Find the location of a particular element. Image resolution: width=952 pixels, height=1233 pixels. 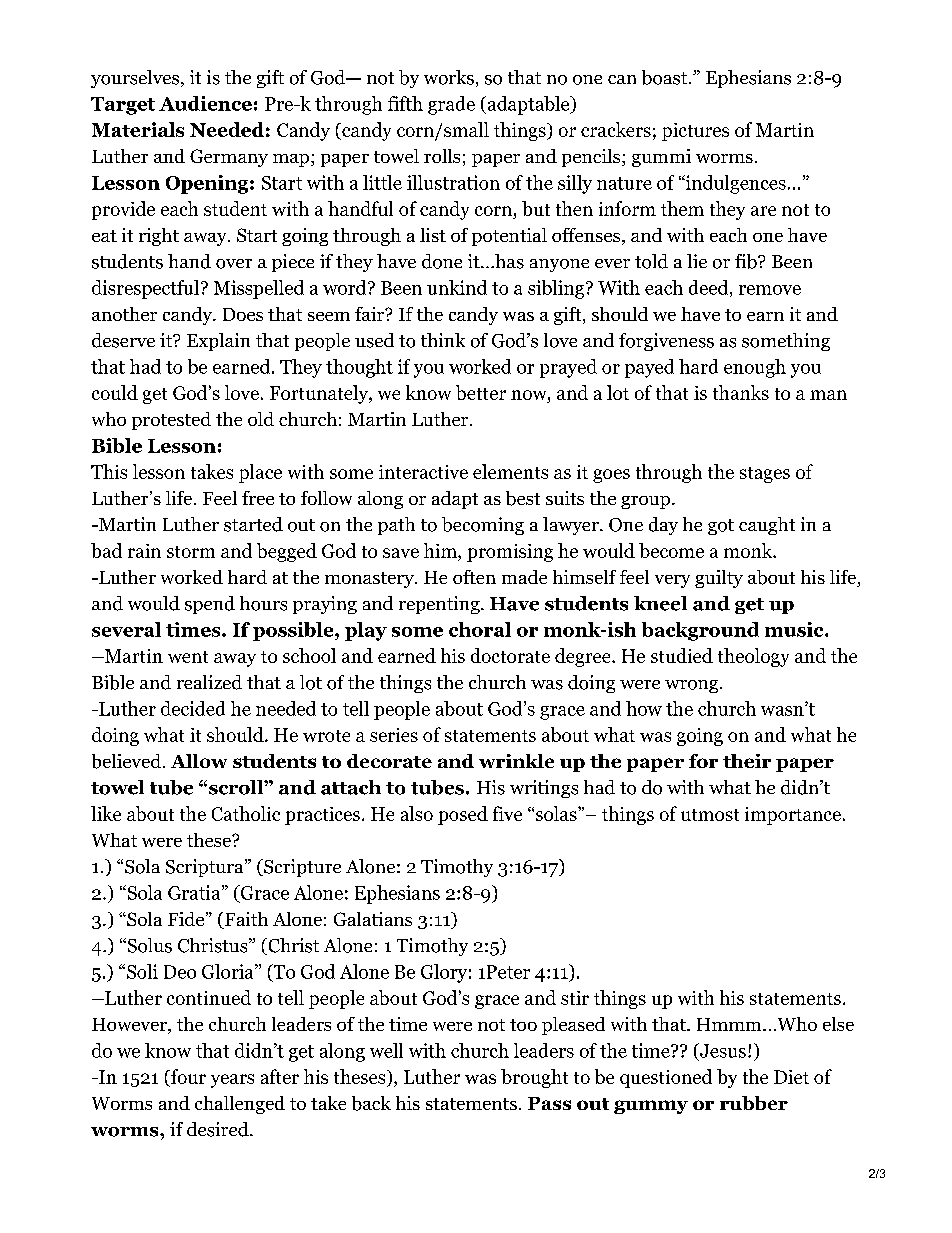

rubber is located at coordinates (754, 1103).
